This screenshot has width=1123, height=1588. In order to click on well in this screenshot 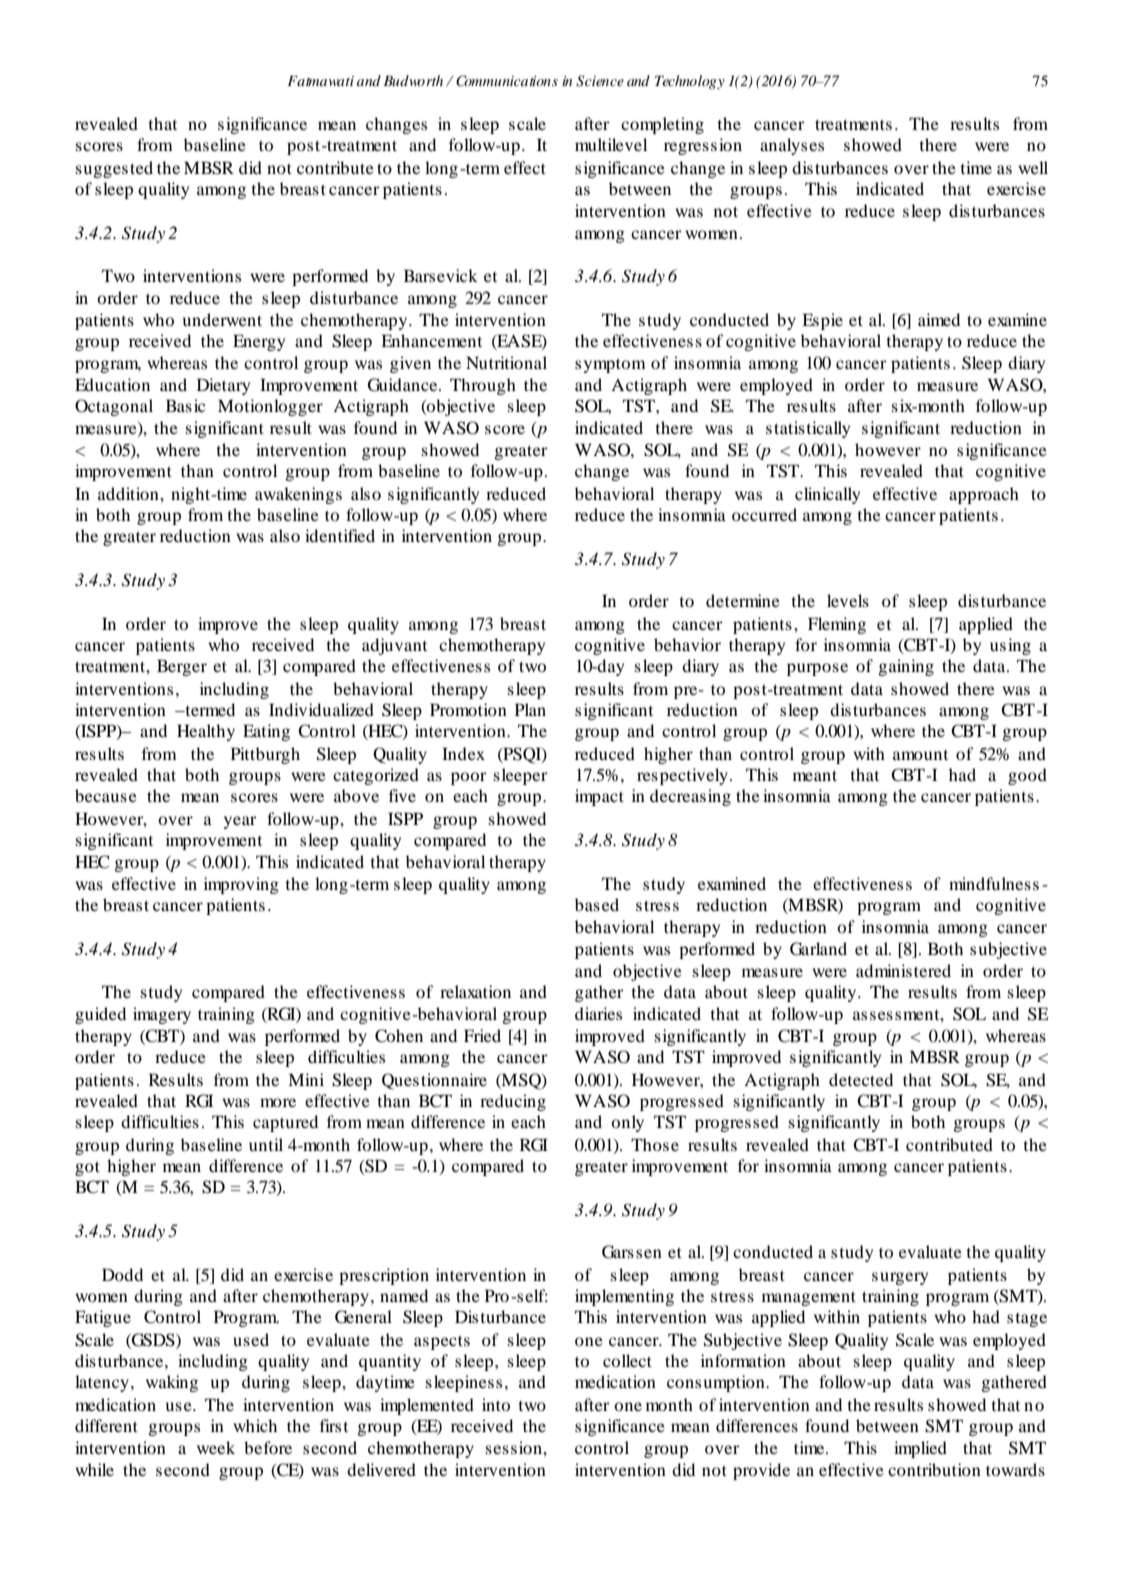, I will do `click(1033, 167)`.
